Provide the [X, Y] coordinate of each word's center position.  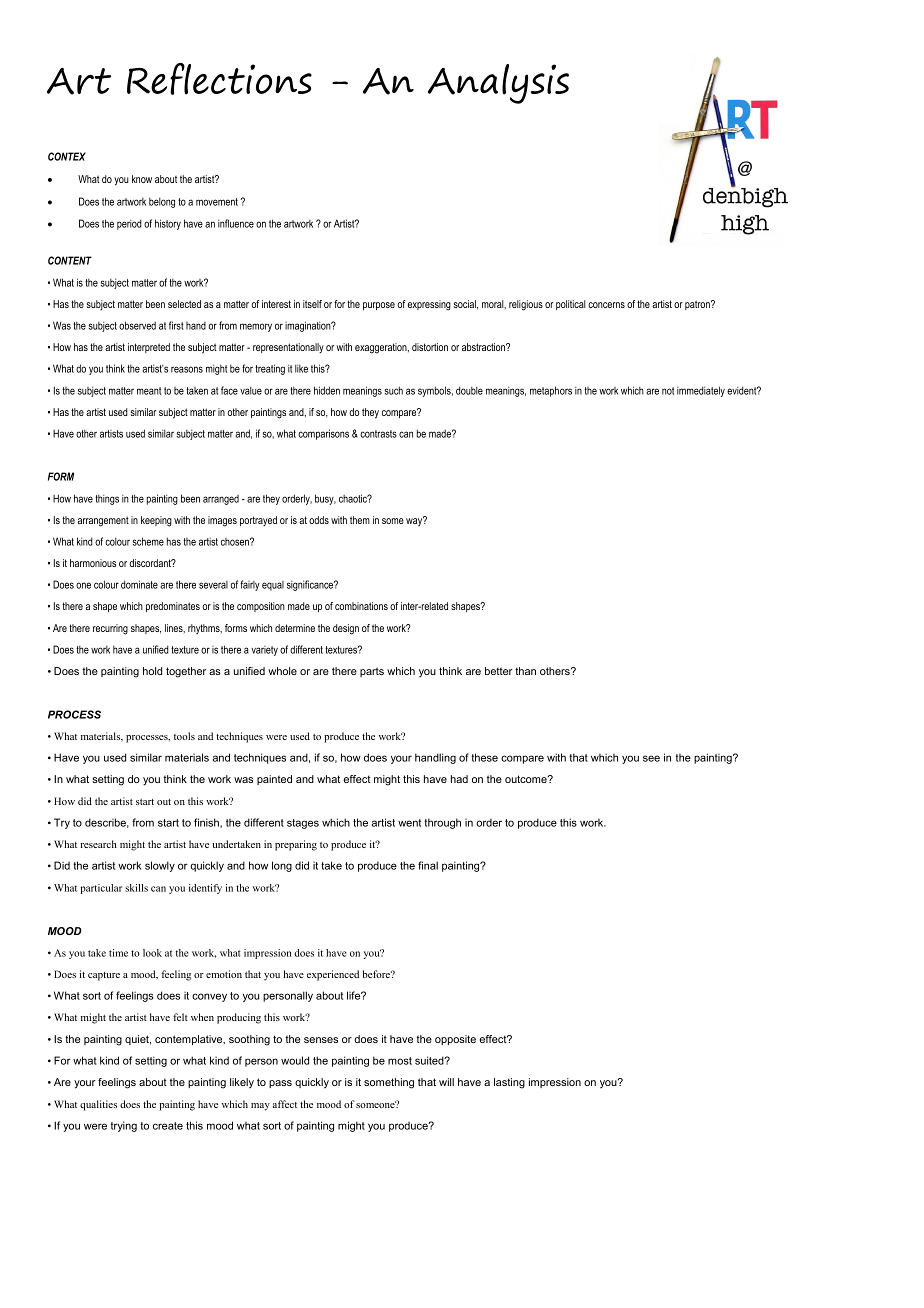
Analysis [498, 84]
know [142, 179]
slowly [160, 866]
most [400, 1061]
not [668, 391]
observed [137, 325]
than [525, 671]
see [651, 758]
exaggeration [382, 348]
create [168, 1126]
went [409, 823]
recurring [110, 629]
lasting [509, 1083]
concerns [606, 305]
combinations [361, 606]
